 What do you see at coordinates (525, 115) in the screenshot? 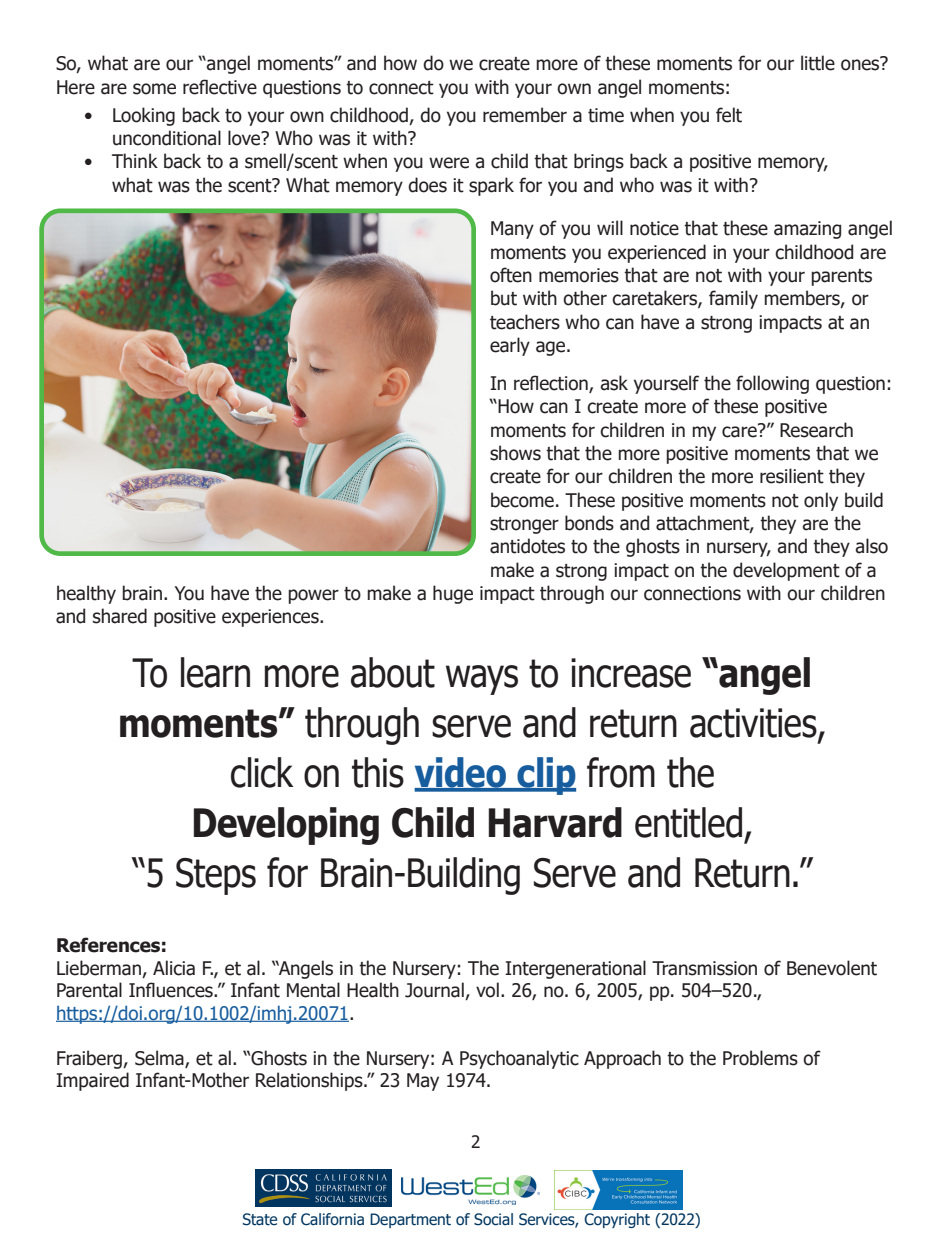
I see `remember` at bounding box center [525, 115].
